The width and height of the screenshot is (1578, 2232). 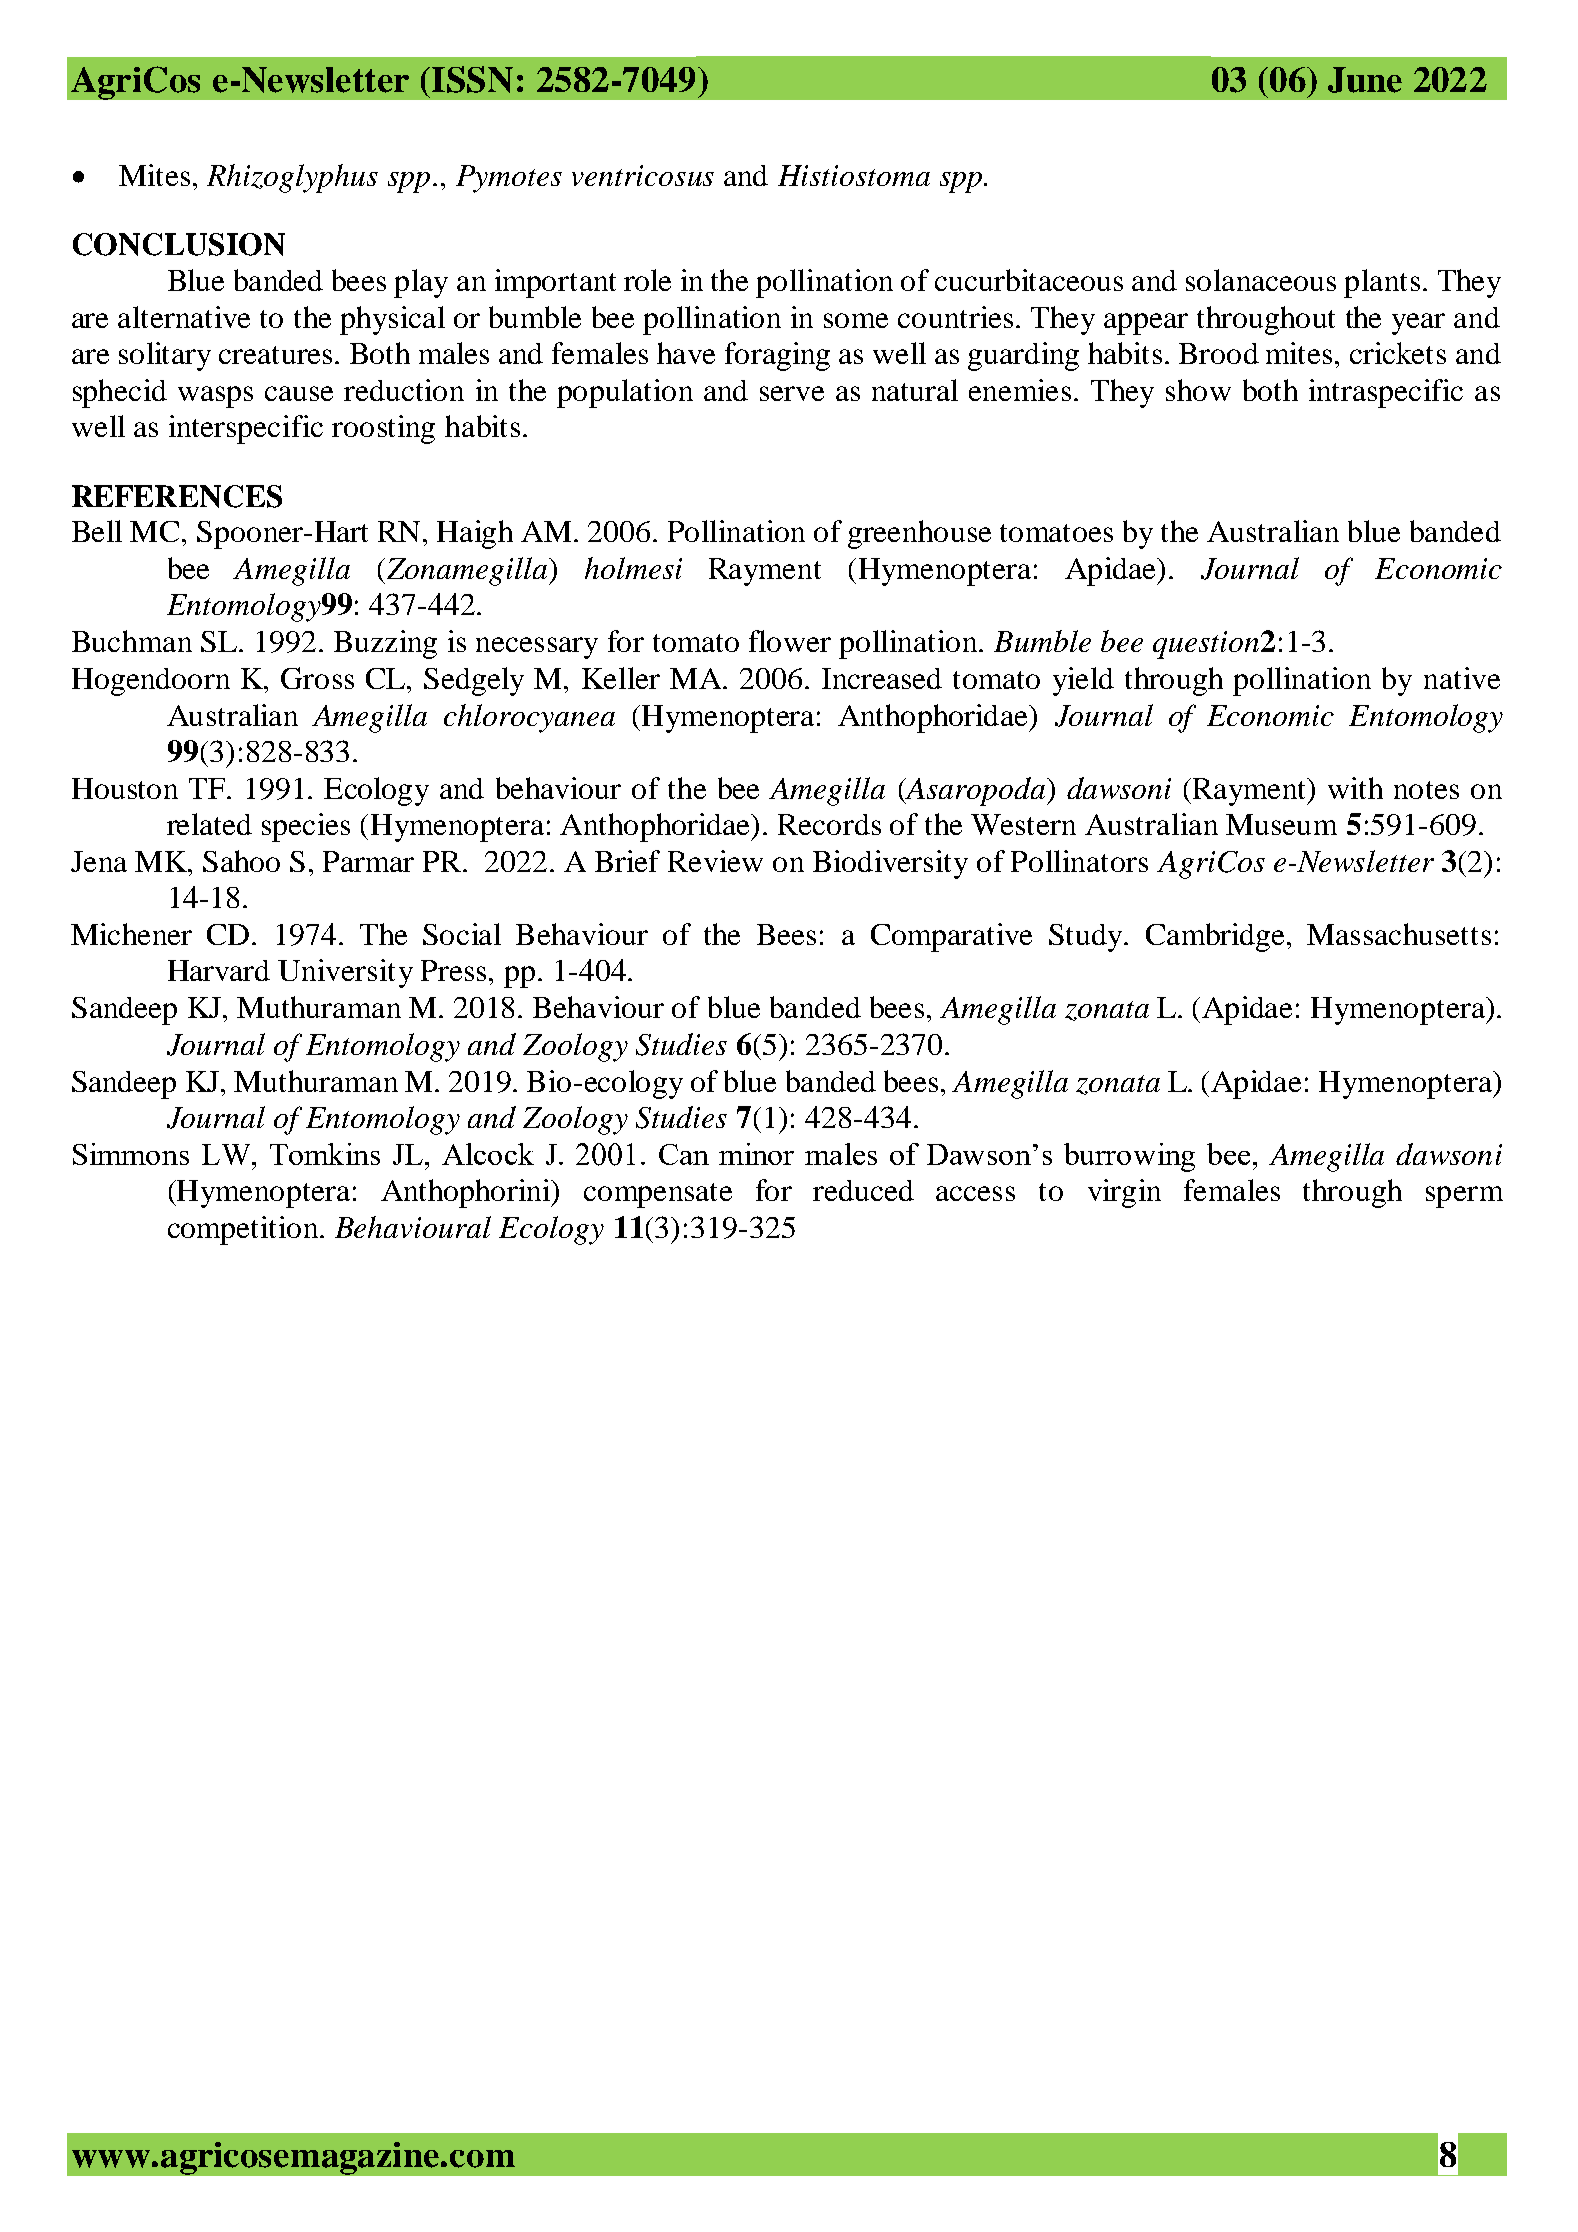 What do you see at coordinates (472, 79) in the screenshot?
I see `ISSN` at bounding box center [472, 79].
